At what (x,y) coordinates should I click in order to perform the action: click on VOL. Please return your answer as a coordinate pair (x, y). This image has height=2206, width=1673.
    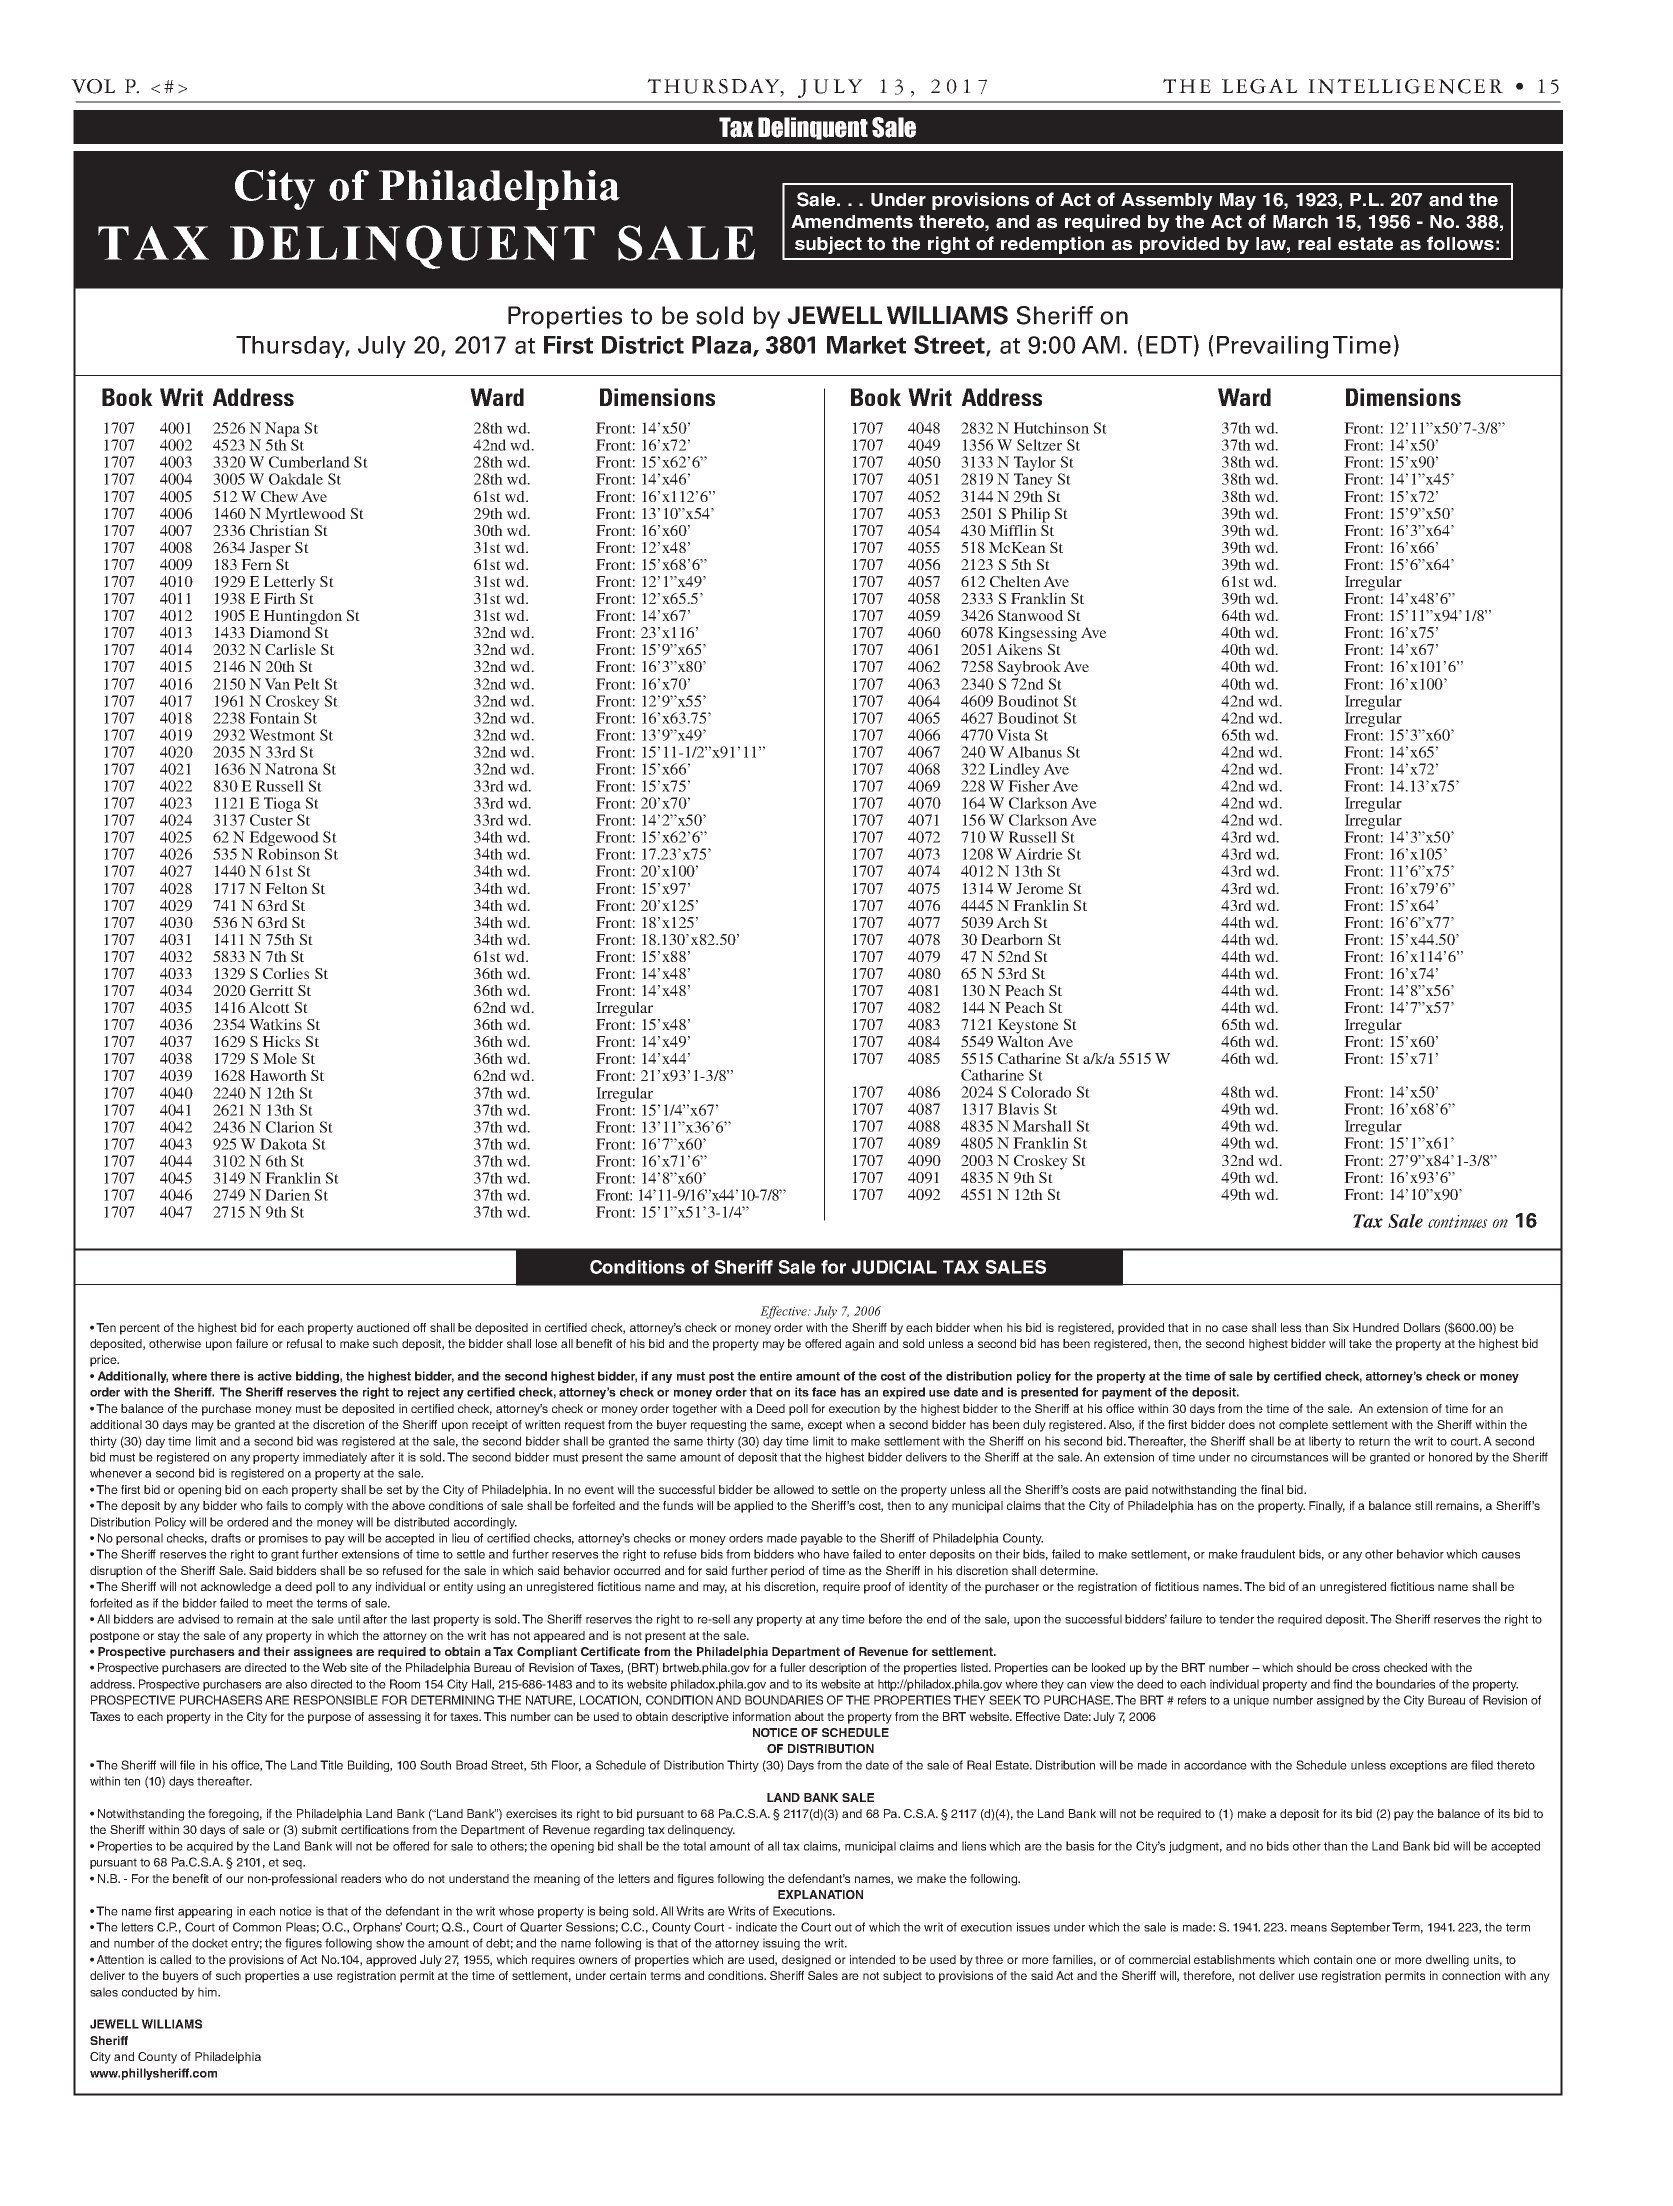
    Looking at the image, I should click on (93, 86).
